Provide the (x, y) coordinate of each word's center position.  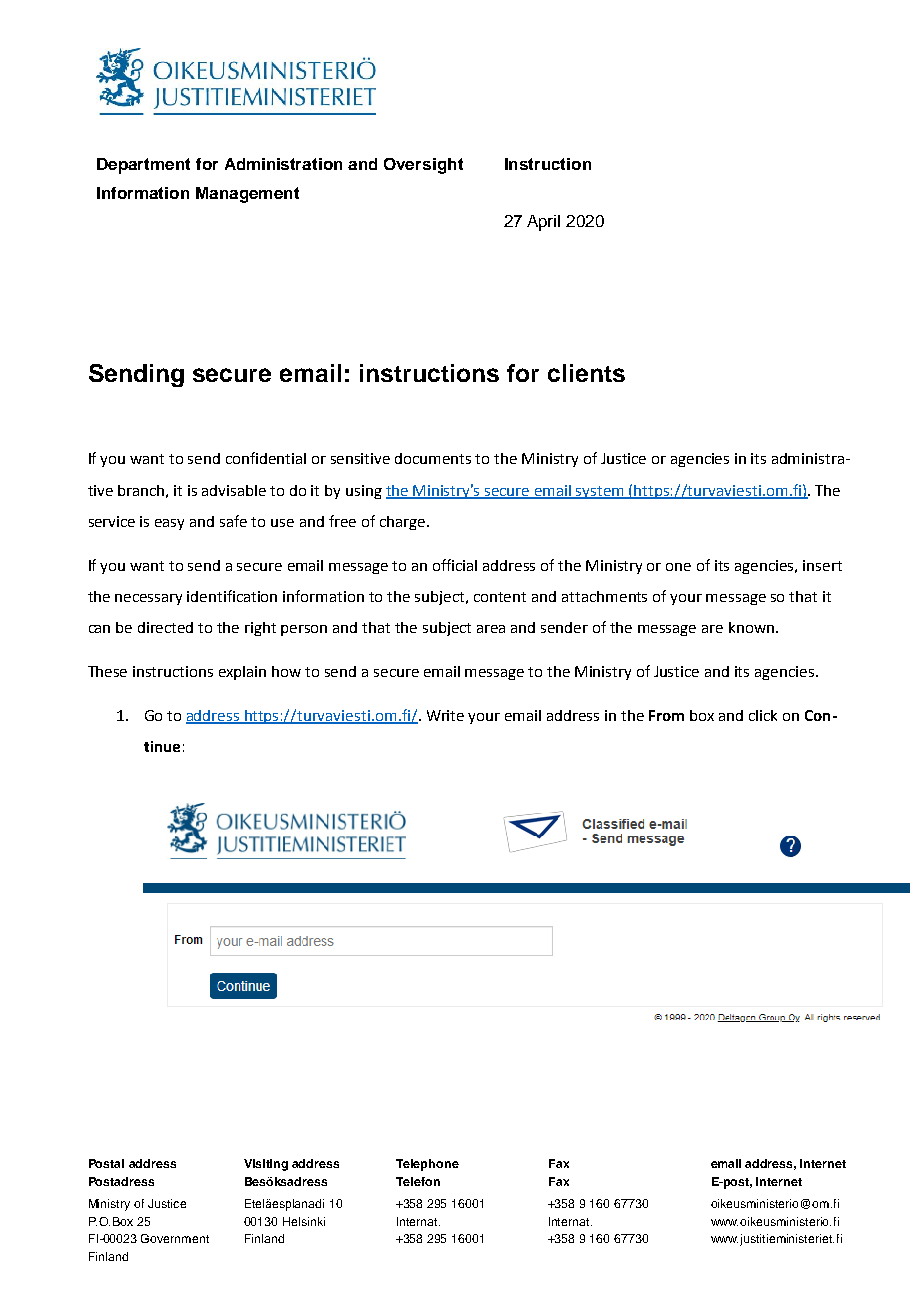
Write (445, 715)
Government (175, 1238)
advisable (234, 490)
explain (242, 673)
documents (433, 458)
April (543, 223)
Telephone (427, 1165)
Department (143, 166)
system (601, 492)
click (763, 715)
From (666, 715)
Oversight (423, 166)
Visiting (266, 1165)
